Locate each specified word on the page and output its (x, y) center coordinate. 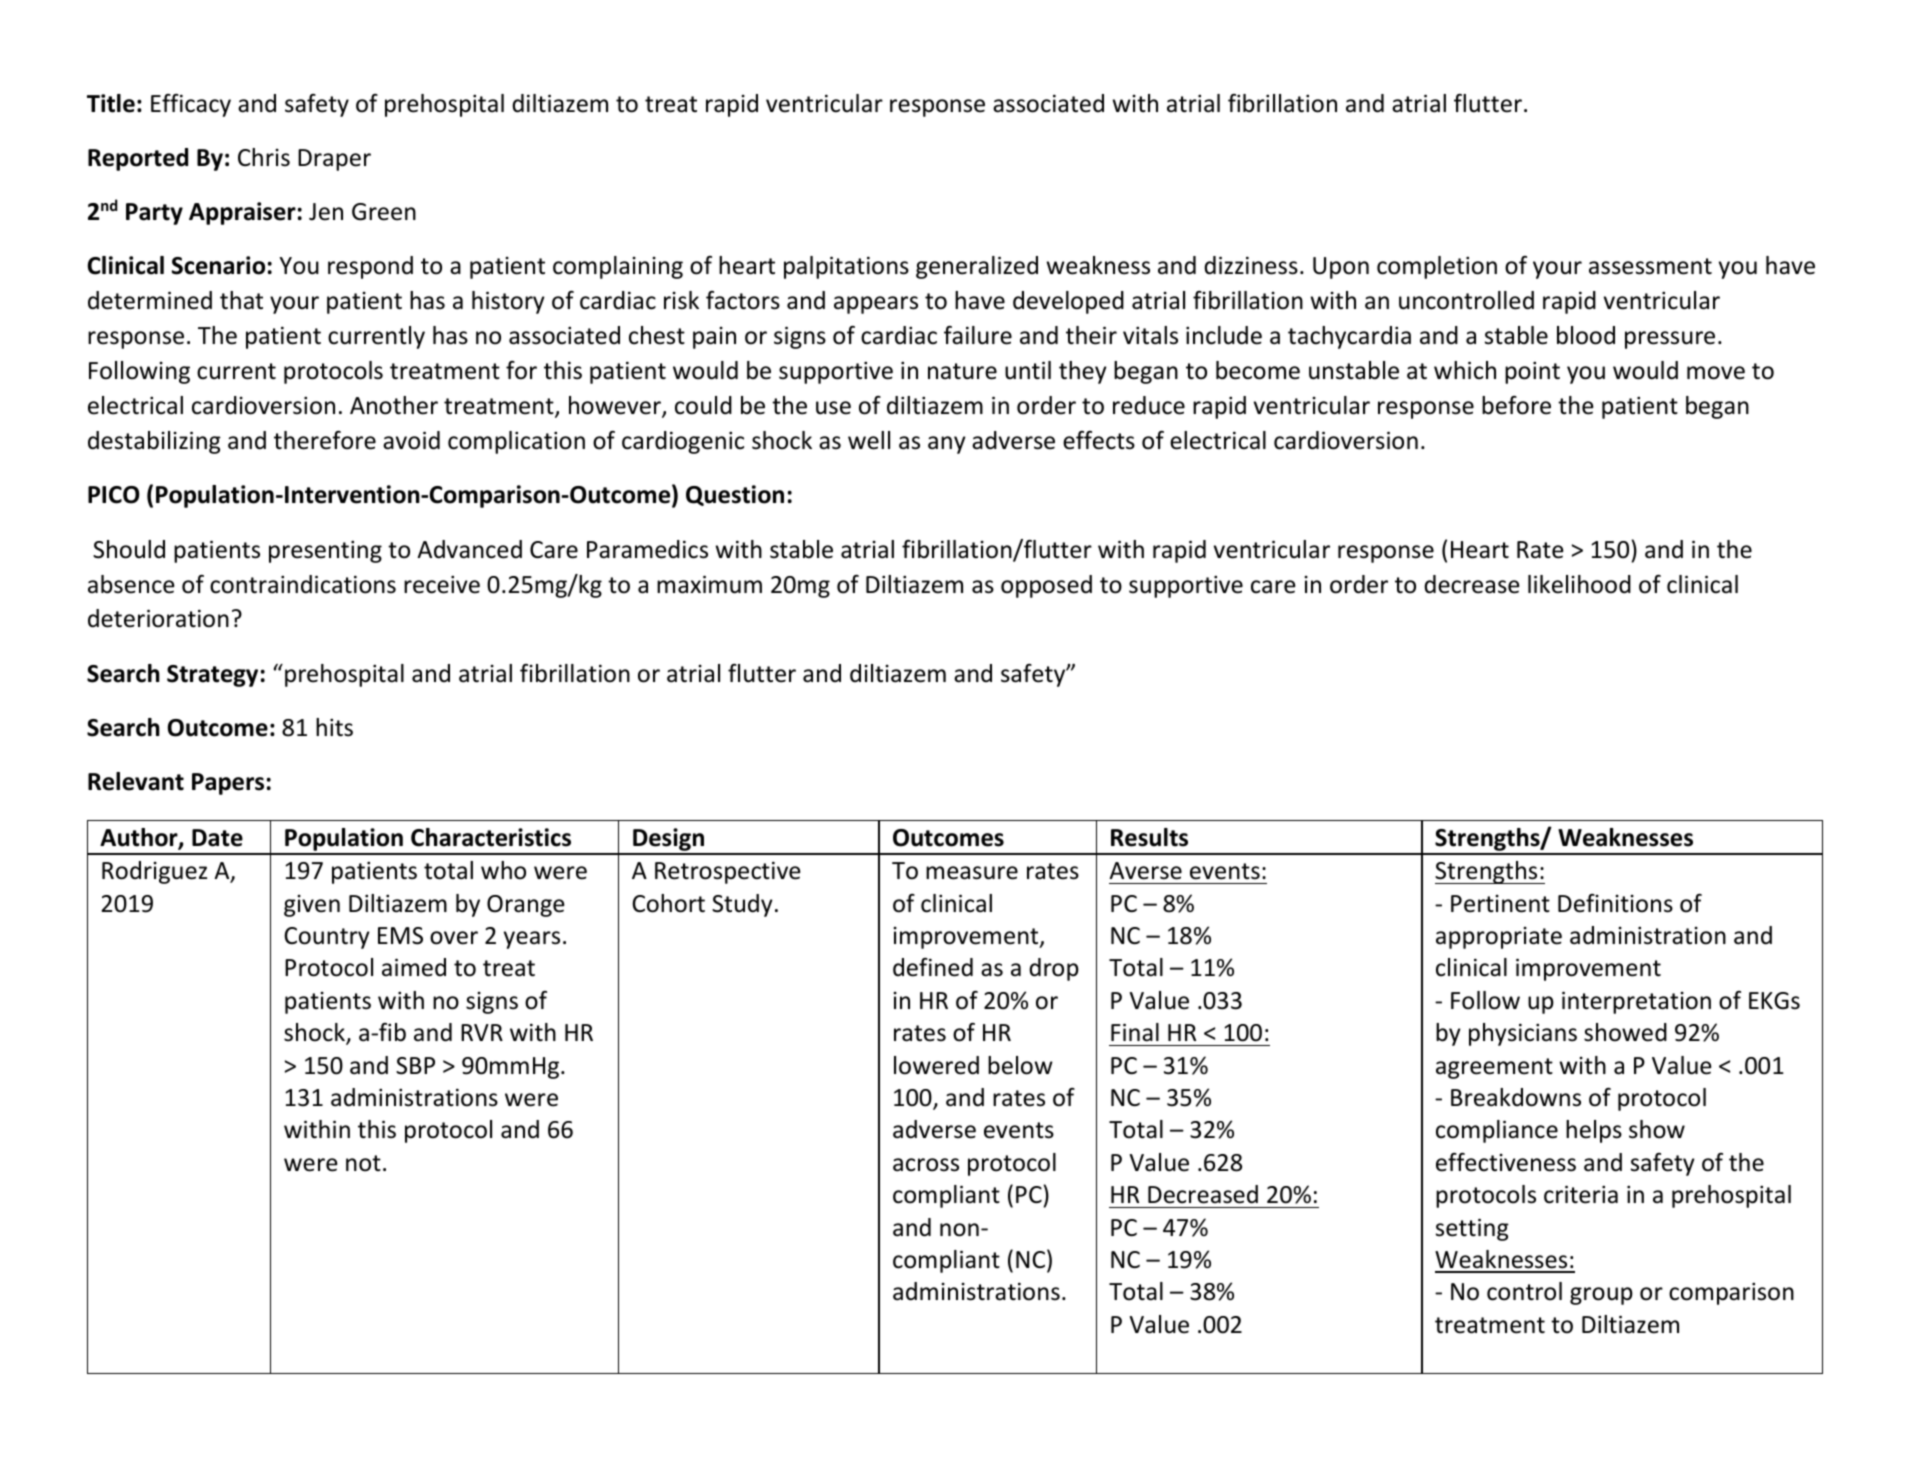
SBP (415, 1066)
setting (1472, 1229)
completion (1437, 267)
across (926, 1165)
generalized (977, 267)
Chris (264, 157)
